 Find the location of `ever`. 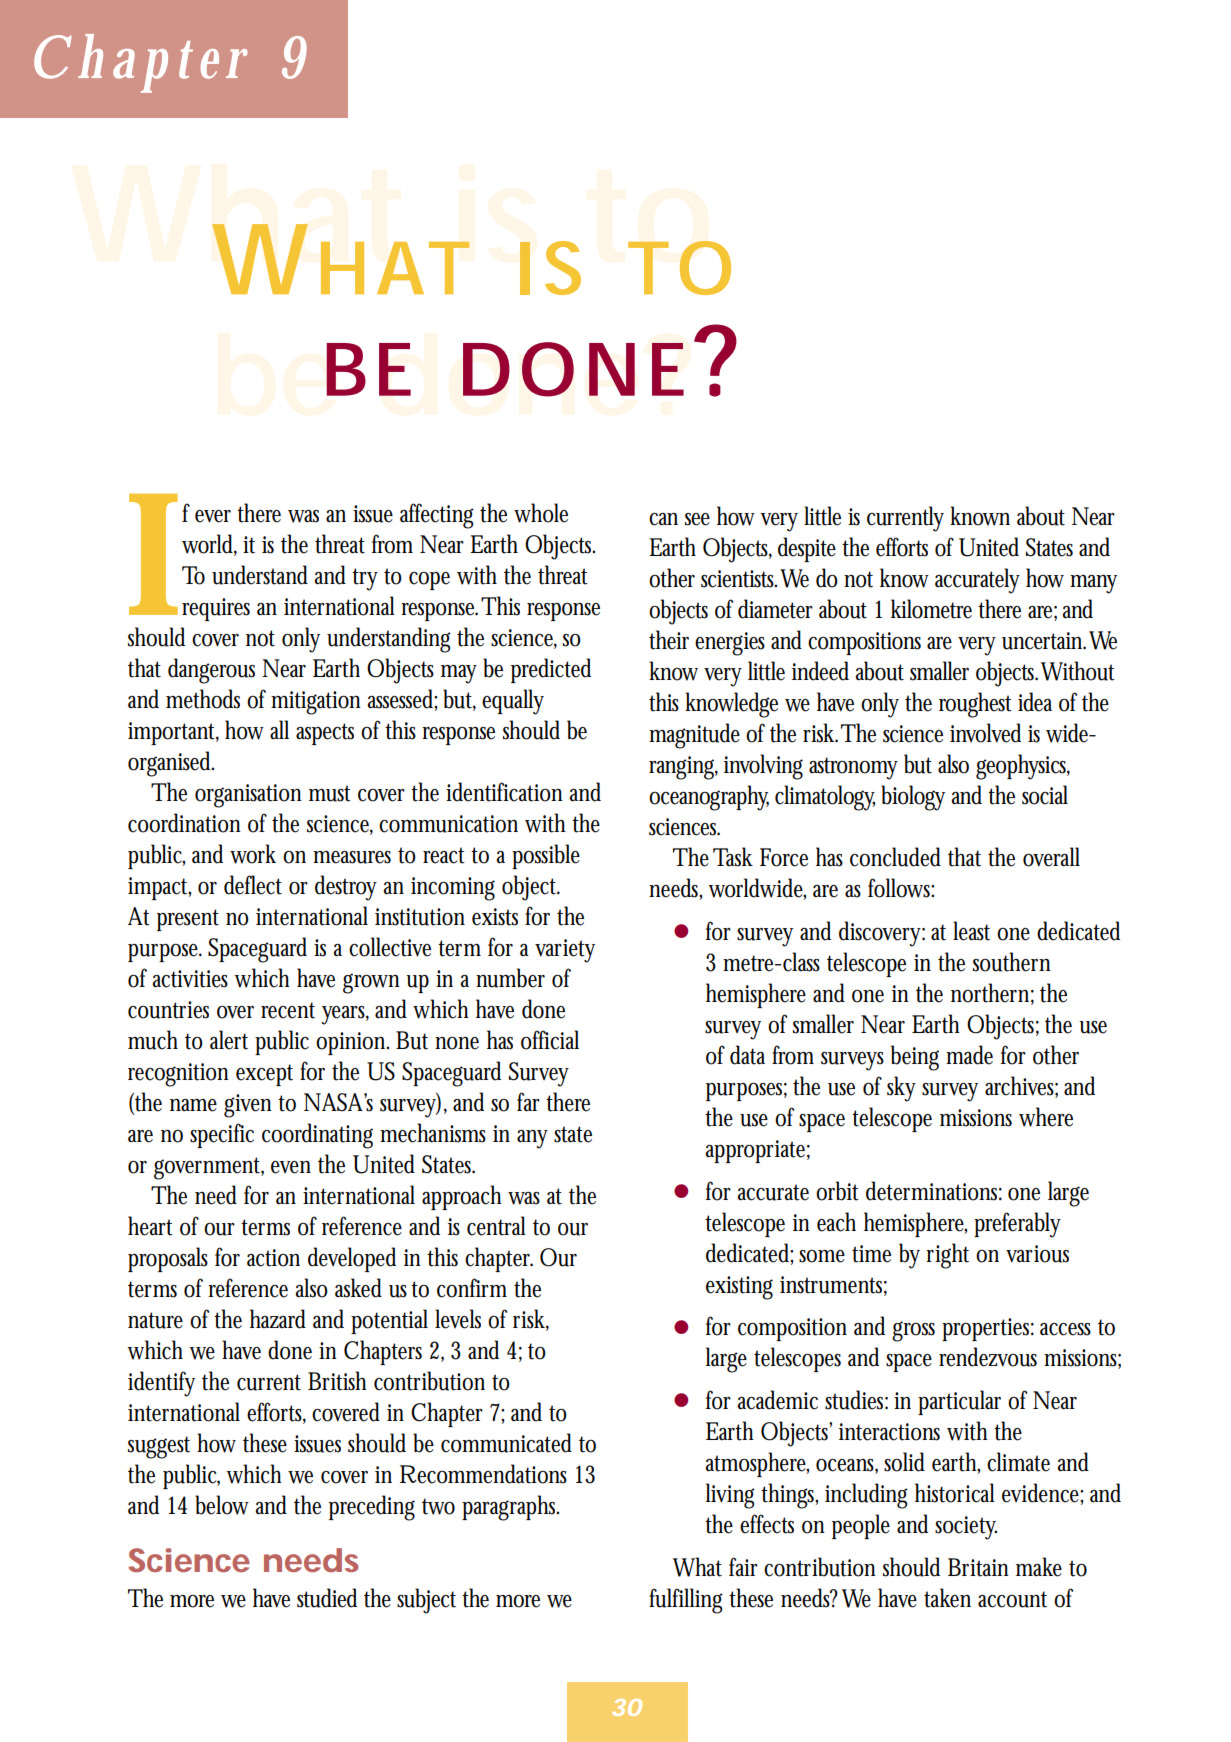

ever is located at coordinates (213, 516).
